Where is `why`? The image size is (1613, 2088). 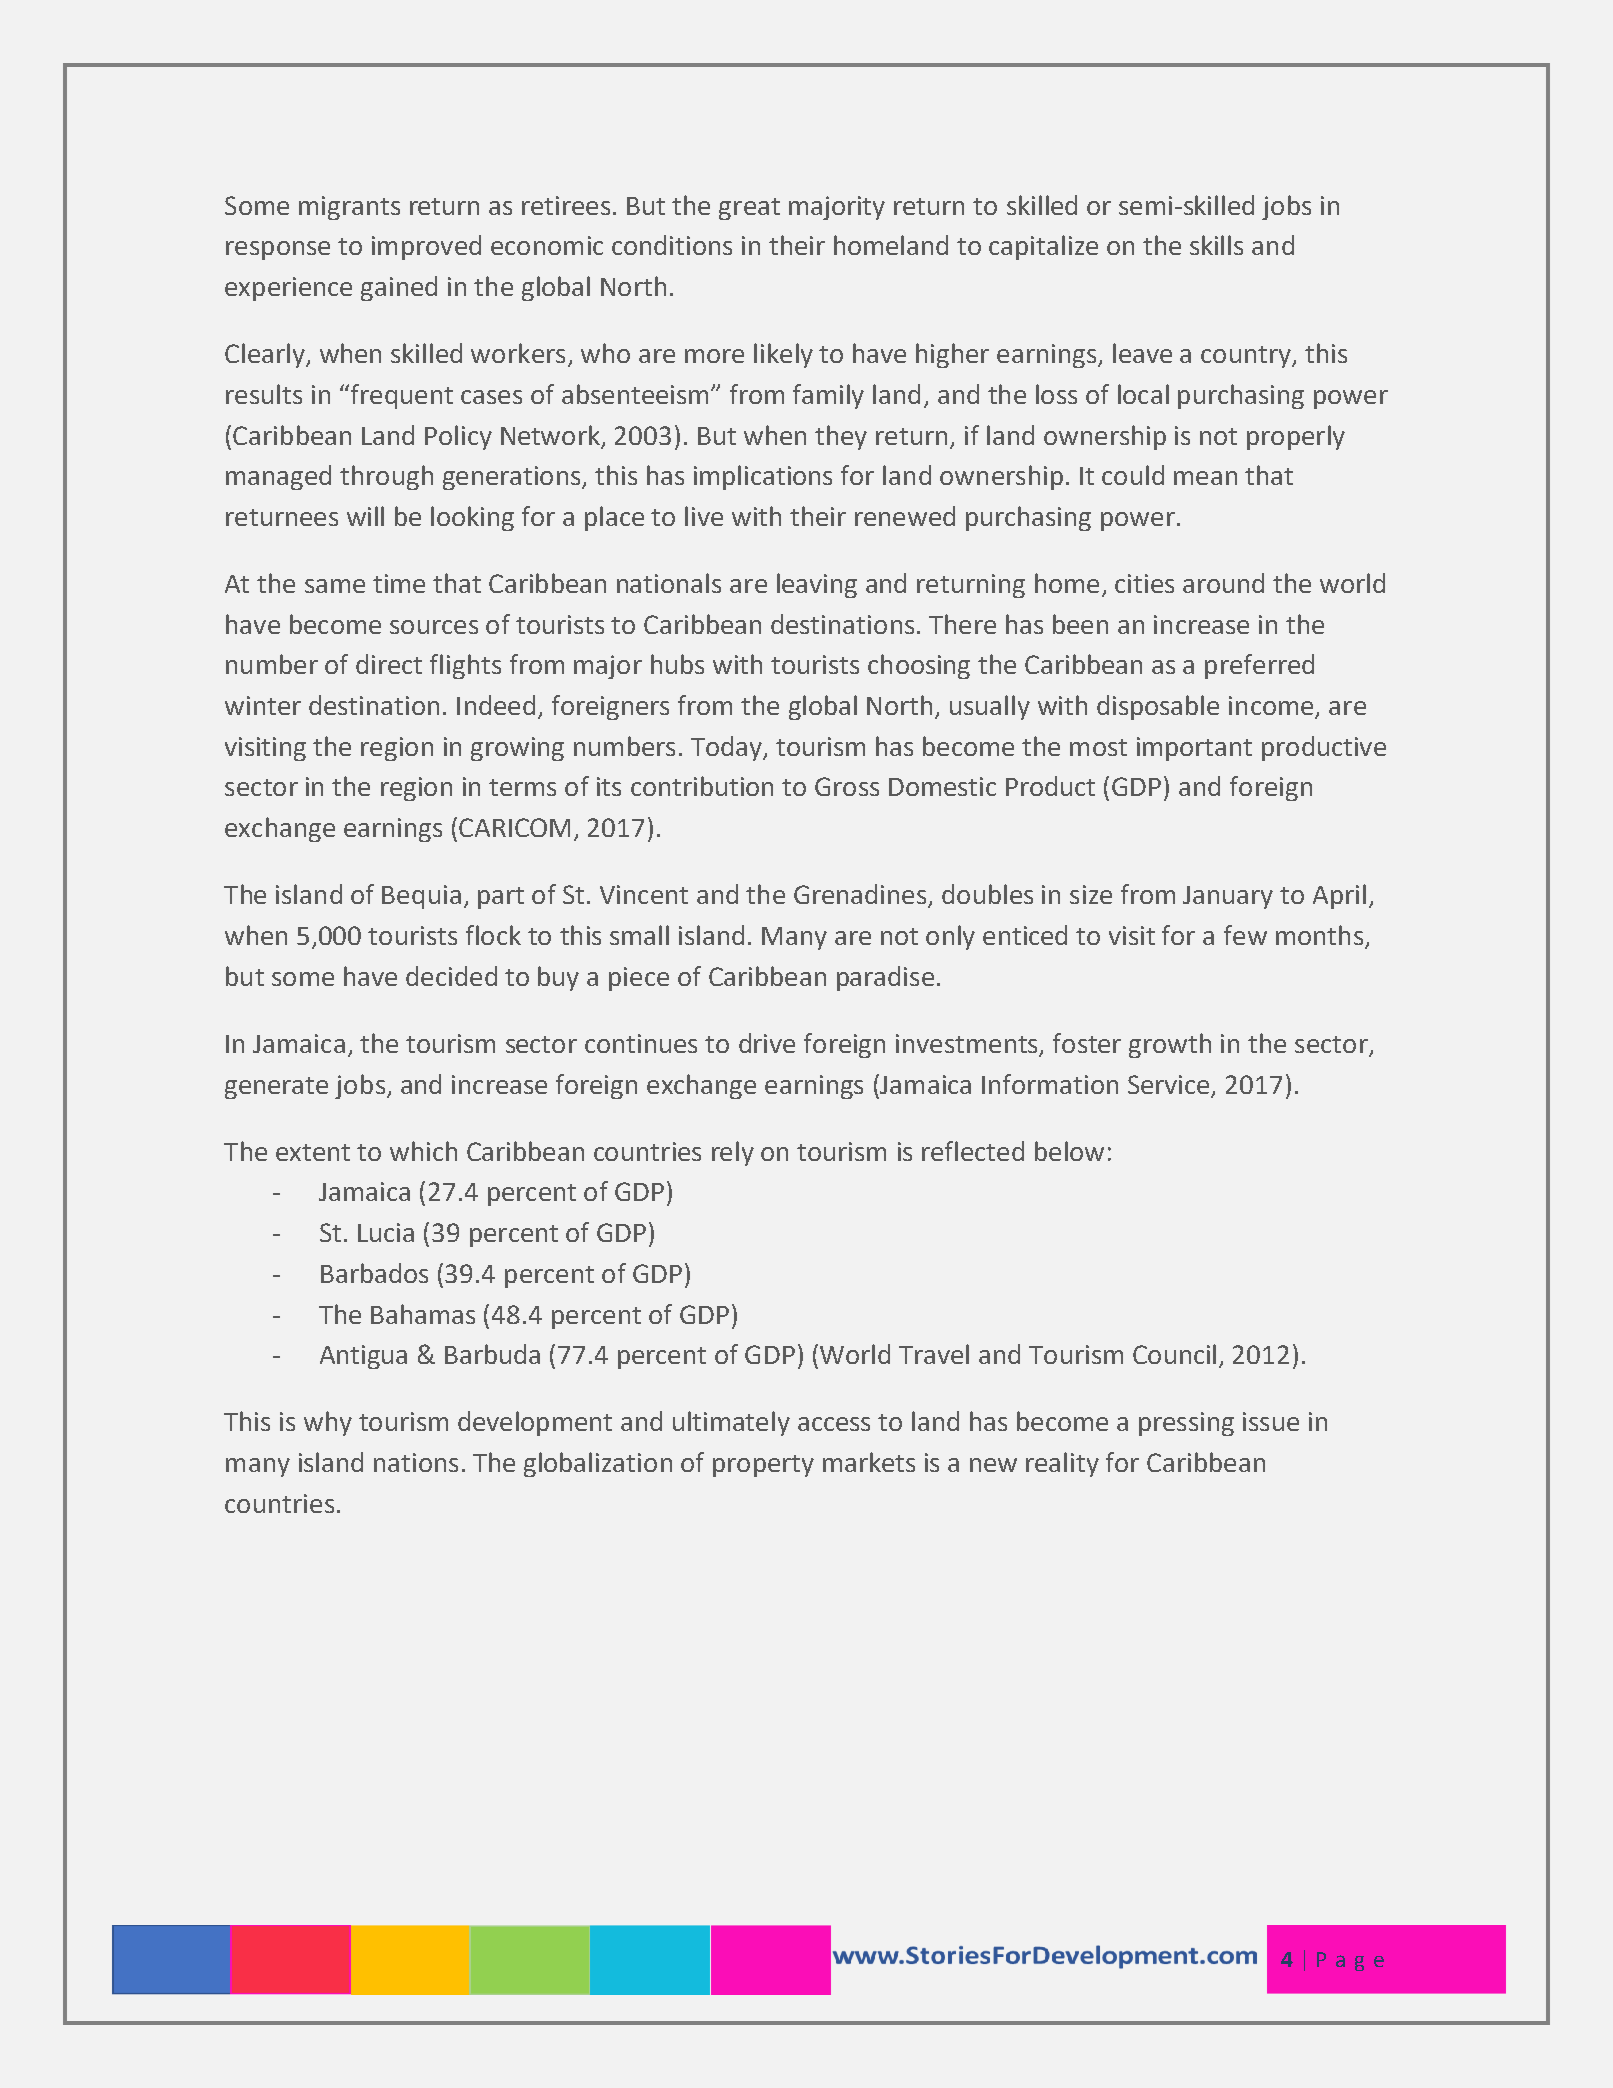 why is located at coordinates (328, 1423).
